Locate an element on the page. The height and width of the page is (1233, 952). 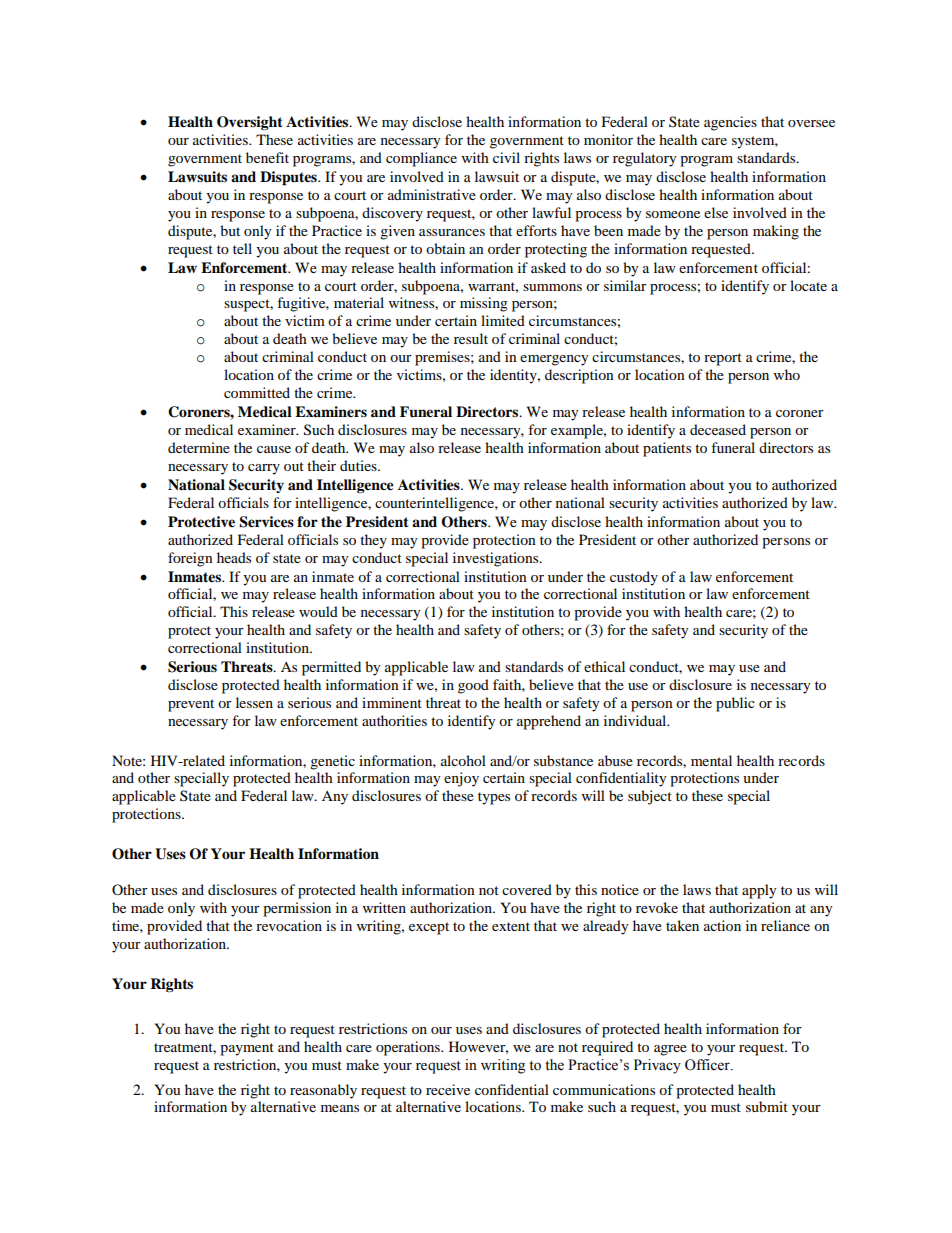
public is located at coordinates (735, 704).
